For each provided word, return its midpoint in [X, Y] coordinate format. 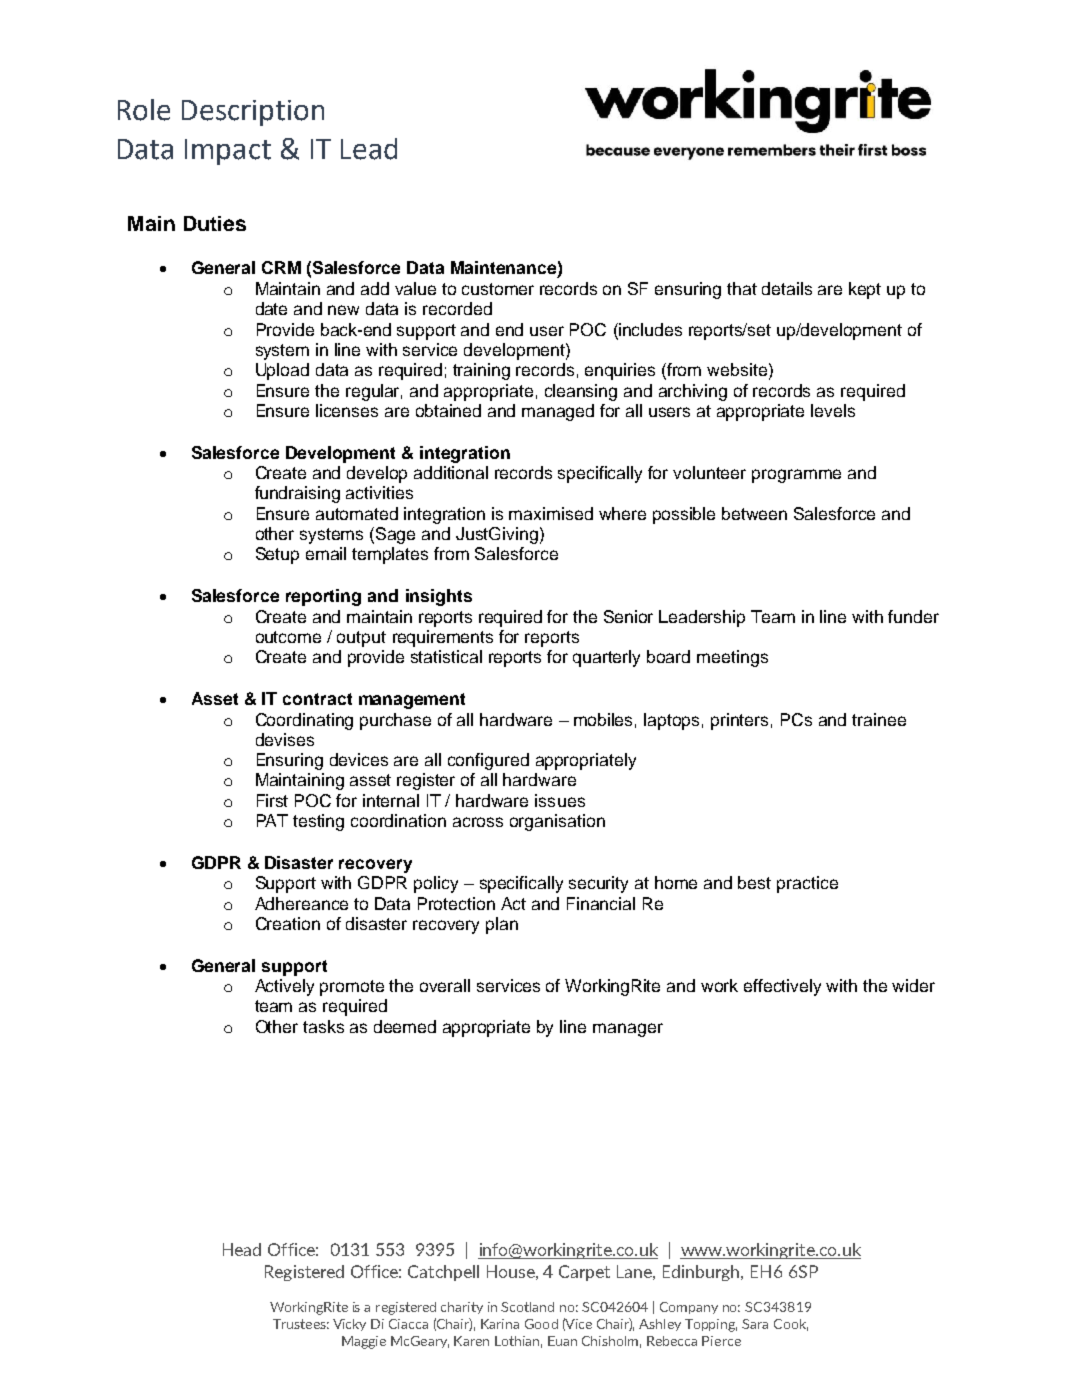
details [787, 288]
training [481, 371]
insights [439, 597]
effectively [782, 987]
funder [913, 616]
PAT [272, 820]
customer [498, 289]
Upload [282, 371]
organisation [557, 822]
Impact [228, 152]
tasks [323, 1026]
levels [833, 410]
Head [242, 1249]
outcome [288, 637]
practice [807, 884]
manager [628, 1030]
